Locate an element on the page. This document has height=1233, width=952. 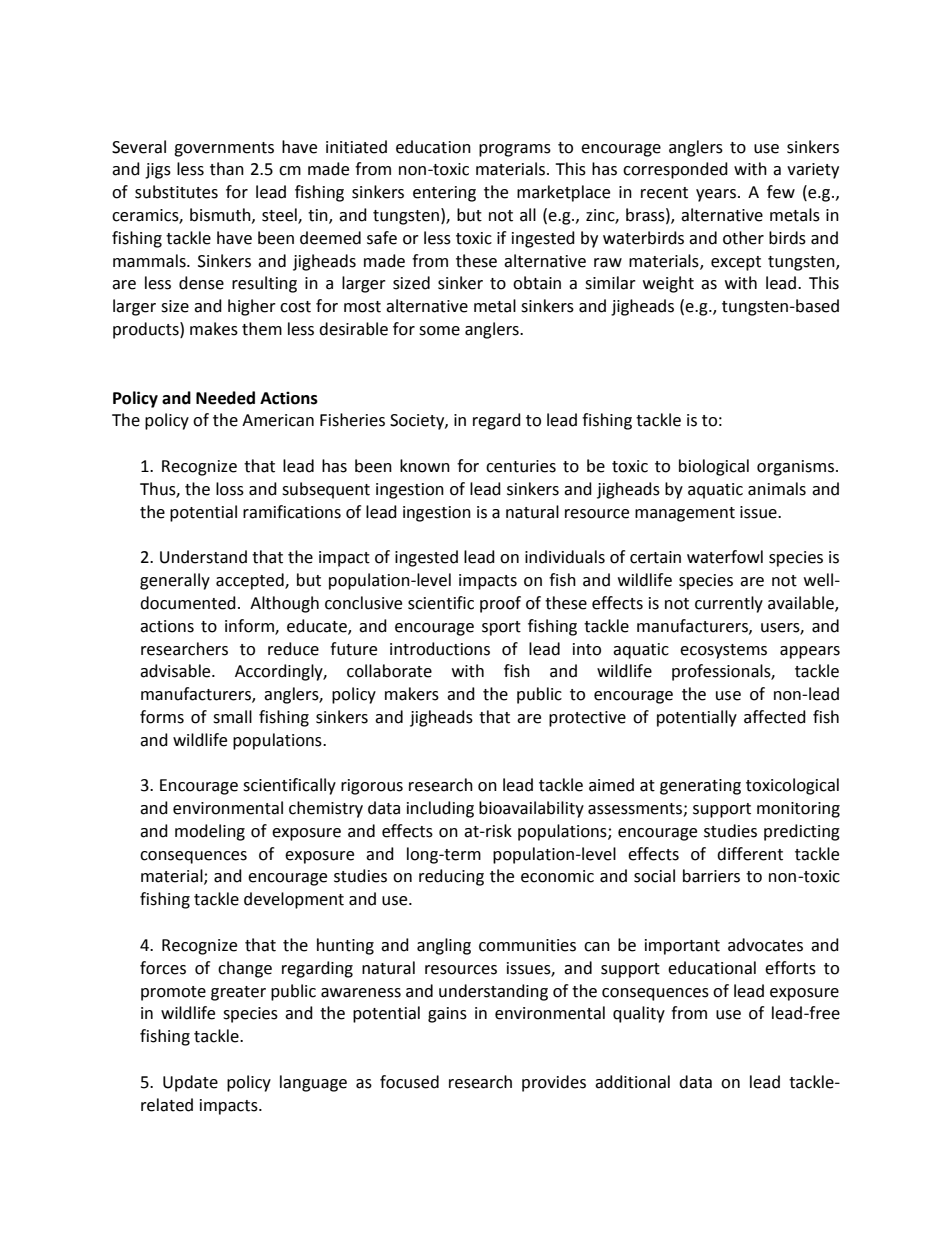
gains is located at coordinates (447, 1015).
